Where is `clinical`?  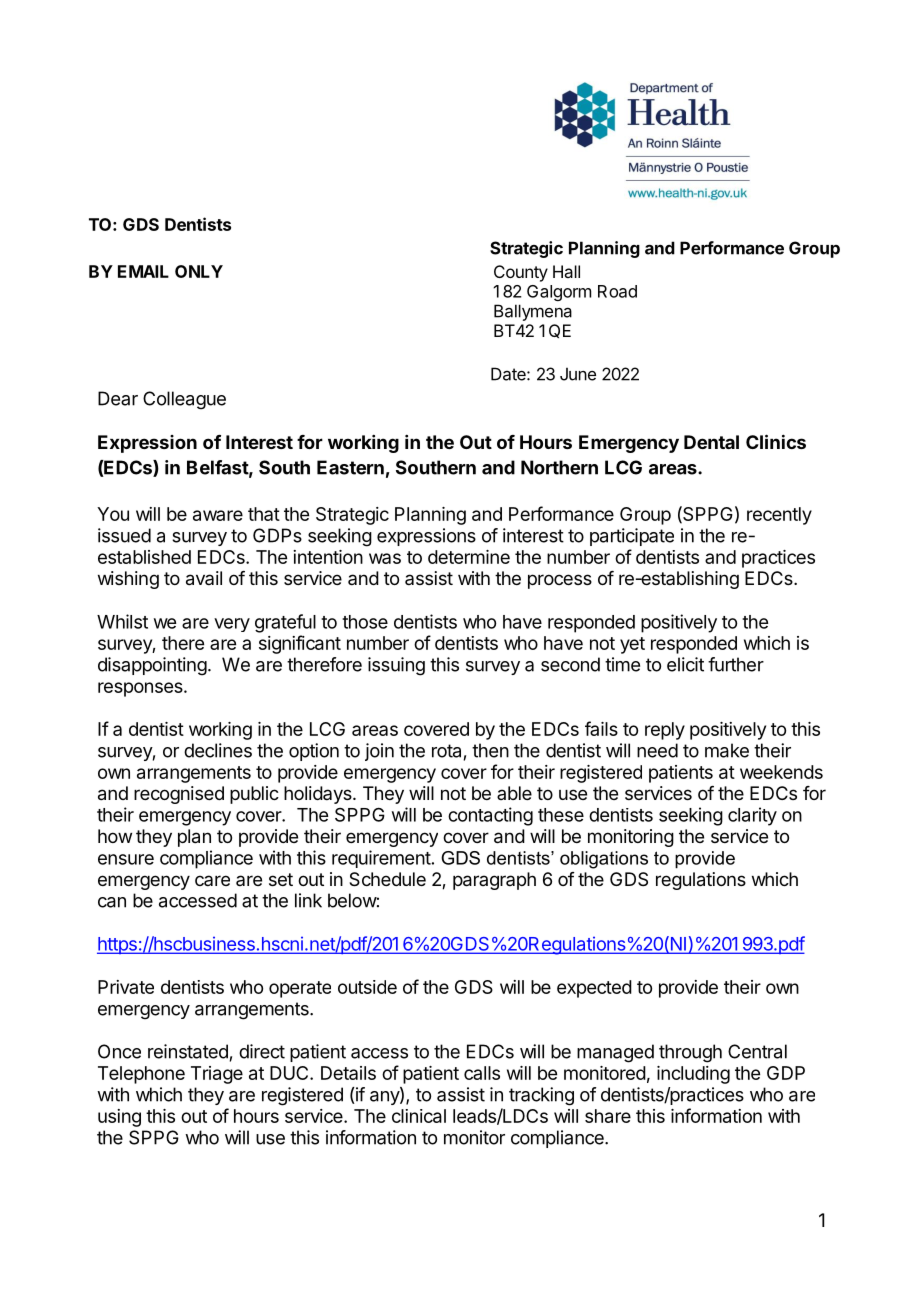
clinical is located at coordinates (419, 1116).
